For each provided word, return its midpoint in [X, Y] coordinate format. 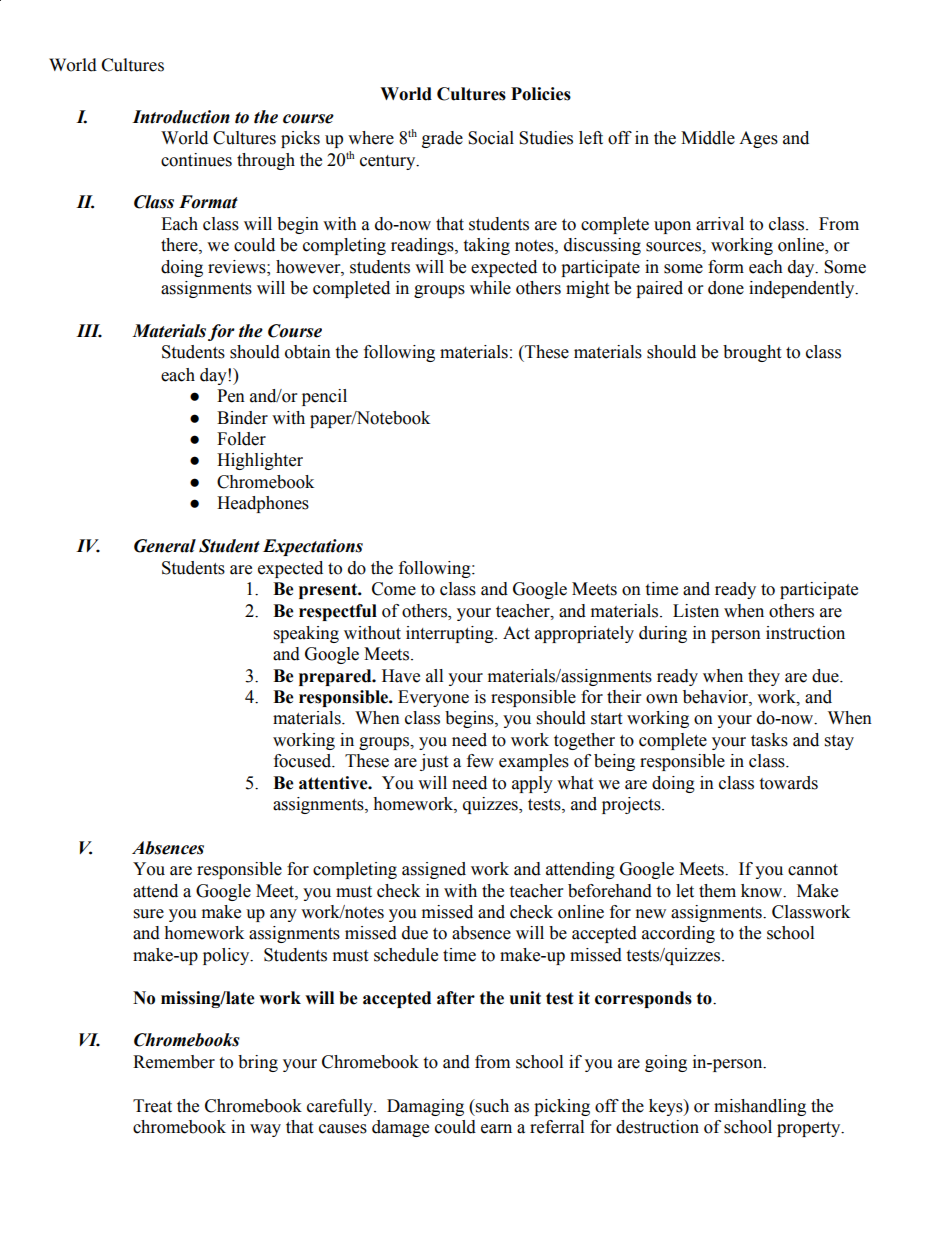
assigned [434, 870]
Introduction [181, 117]
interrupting [451, 634]
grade [442, 139]
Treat [152, 1106]
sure [149, 914]
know [763, 891]
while [490, 288]
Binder [242, 418]
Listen [696, 611]
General [165, 546]
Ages [758, 139]
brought [752, 353]
